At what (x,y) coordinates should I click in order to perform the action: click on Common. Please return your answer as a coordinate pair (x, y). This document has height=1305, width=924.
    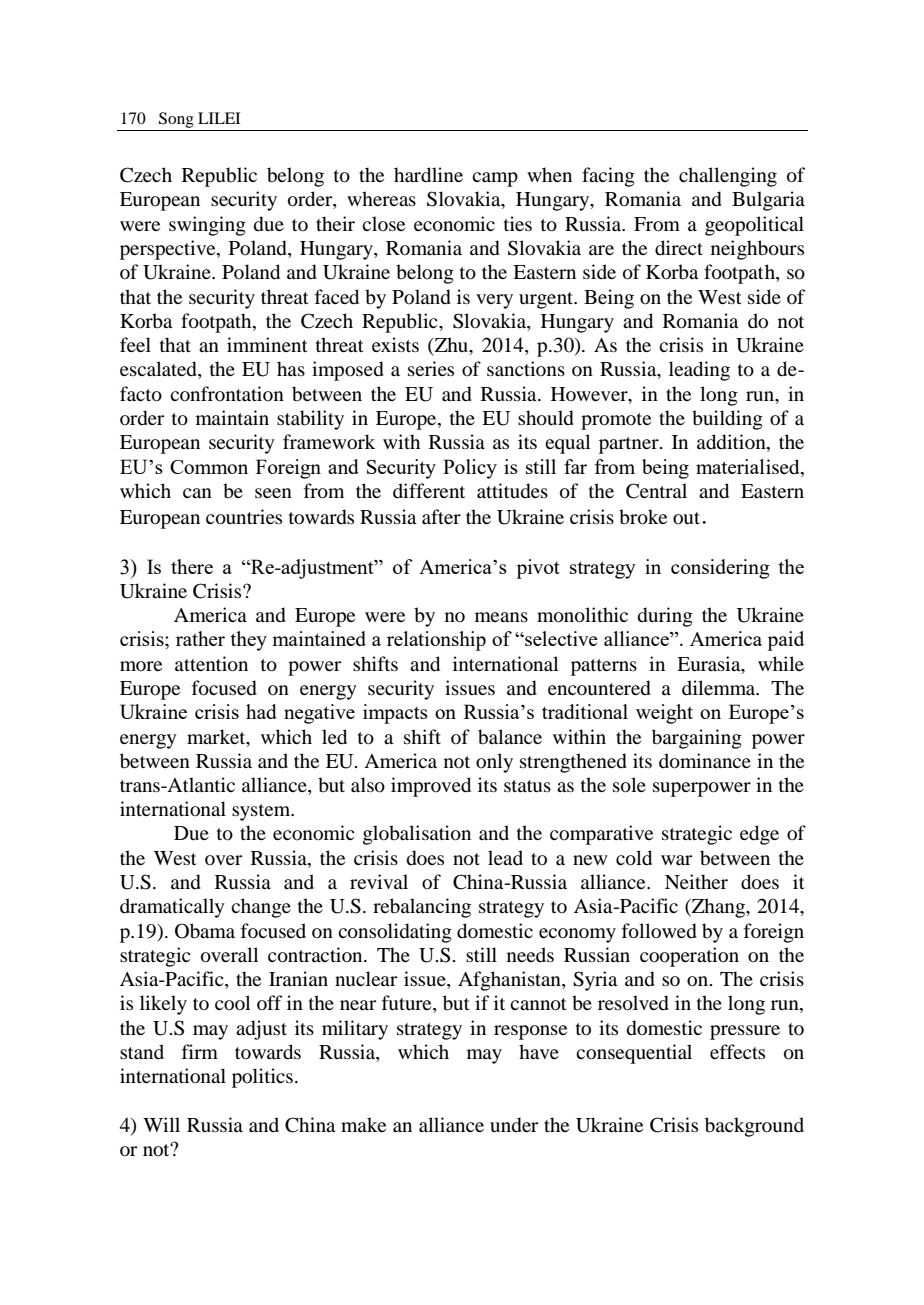
    Looking at the image, I should click on (209, 467).
